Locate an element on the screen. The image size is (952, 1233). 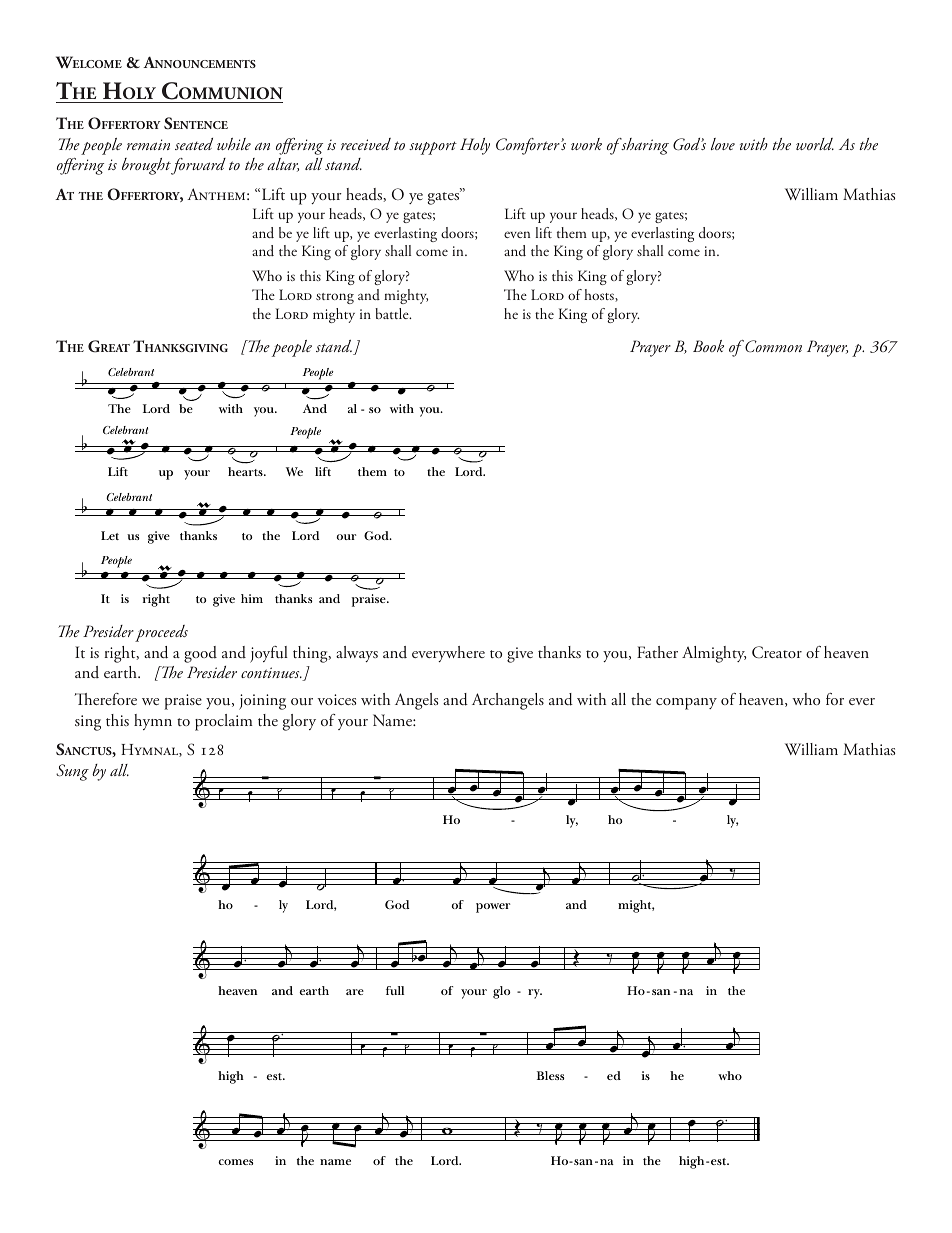
Book is located at coordinates (708, 346).
